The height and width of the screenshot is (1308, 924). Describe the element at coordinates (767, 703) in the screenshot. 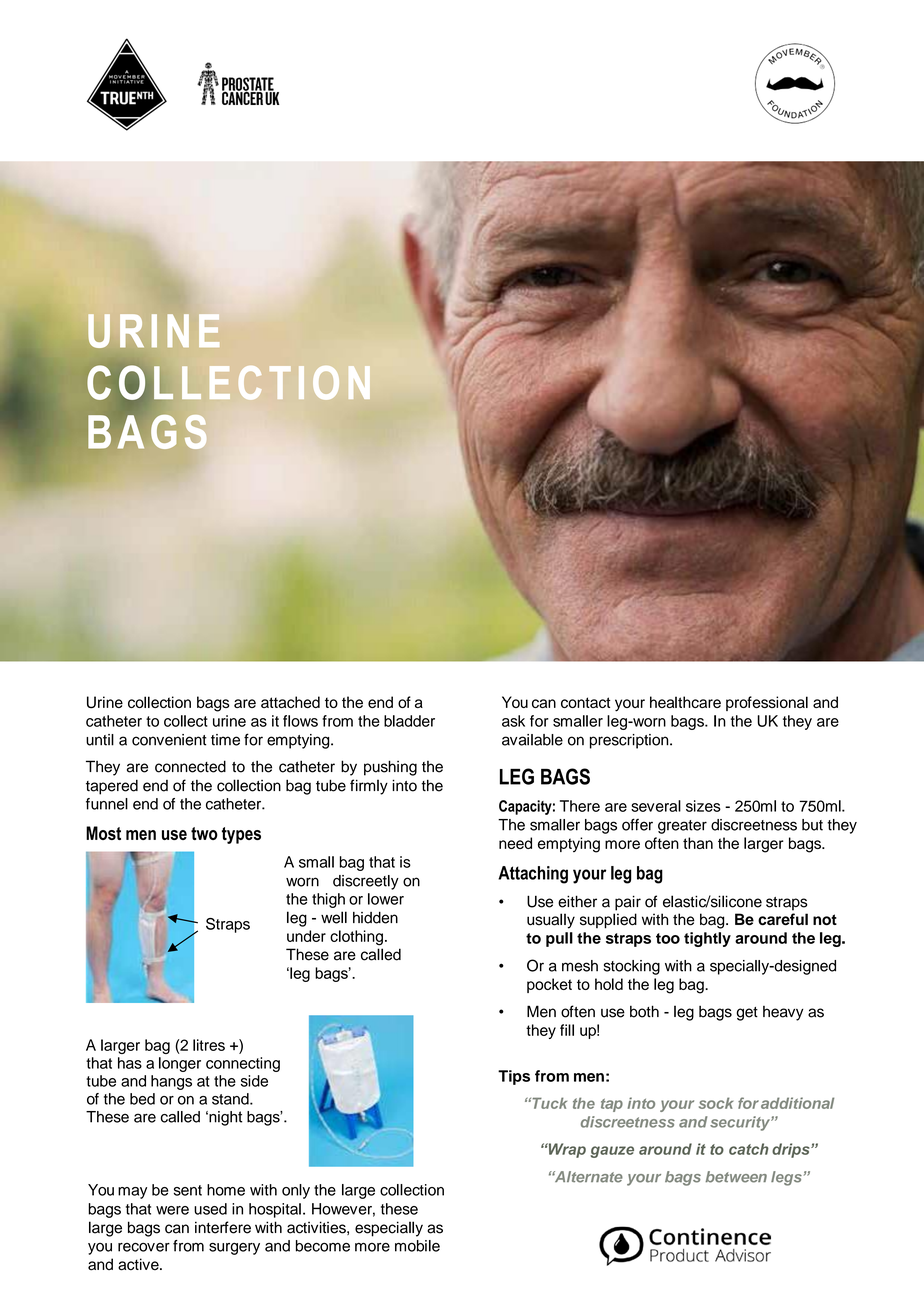

I see `professional` at that location.
